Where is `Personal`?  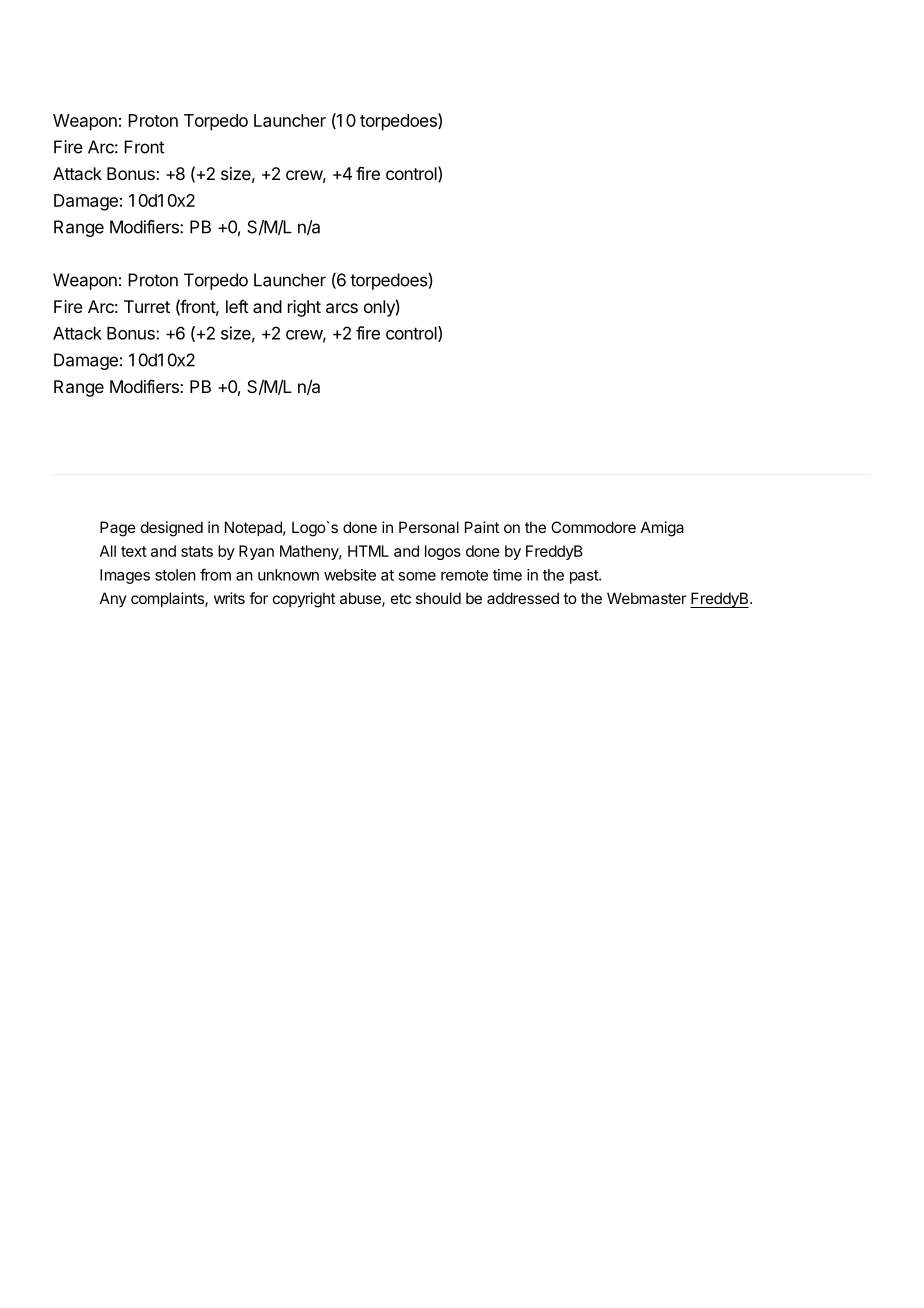 Personal is located at coordinates (429, 527).
